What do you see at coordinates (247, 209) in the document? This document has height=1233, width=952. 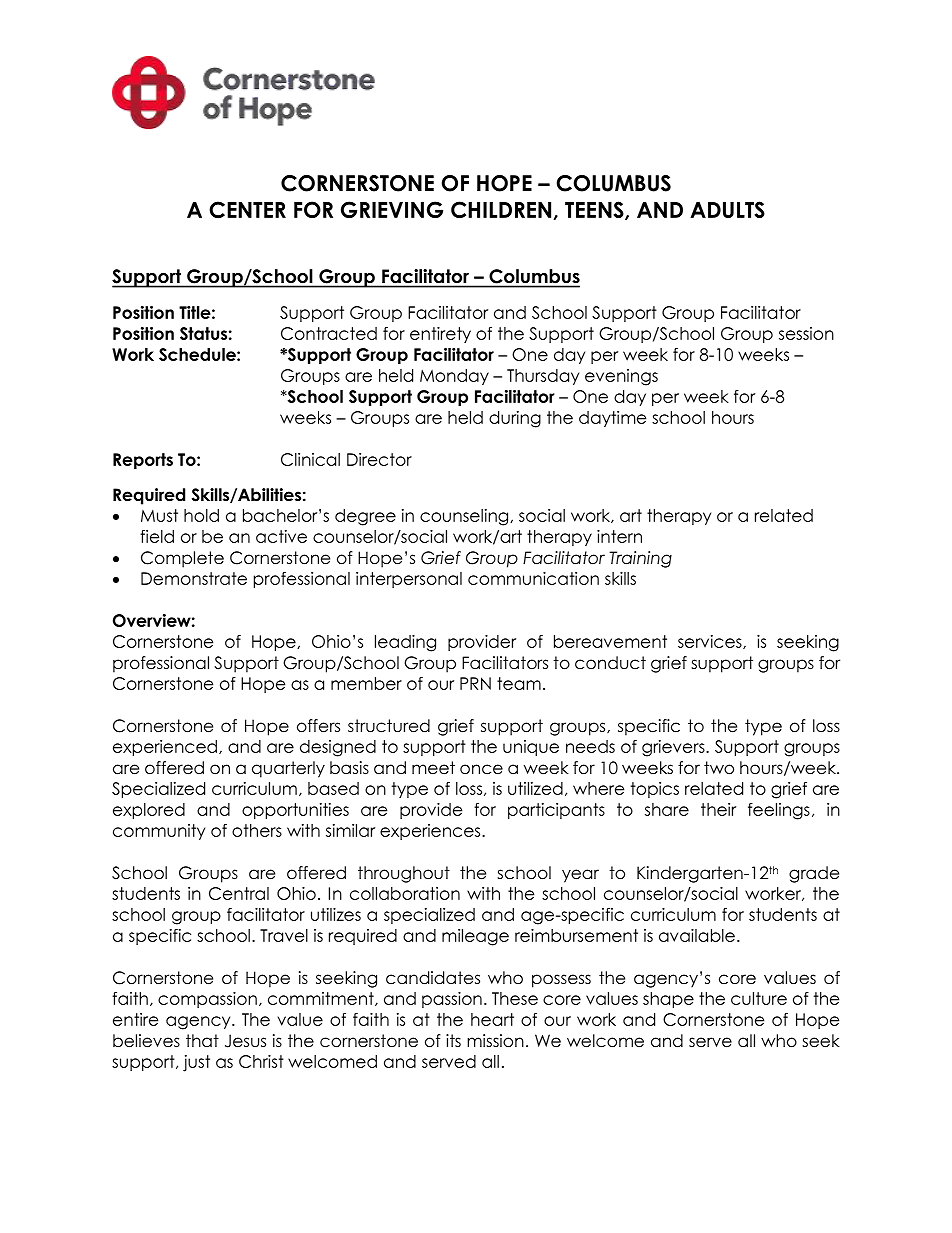 I see `CENTER` at bounding box center [247, 209].
